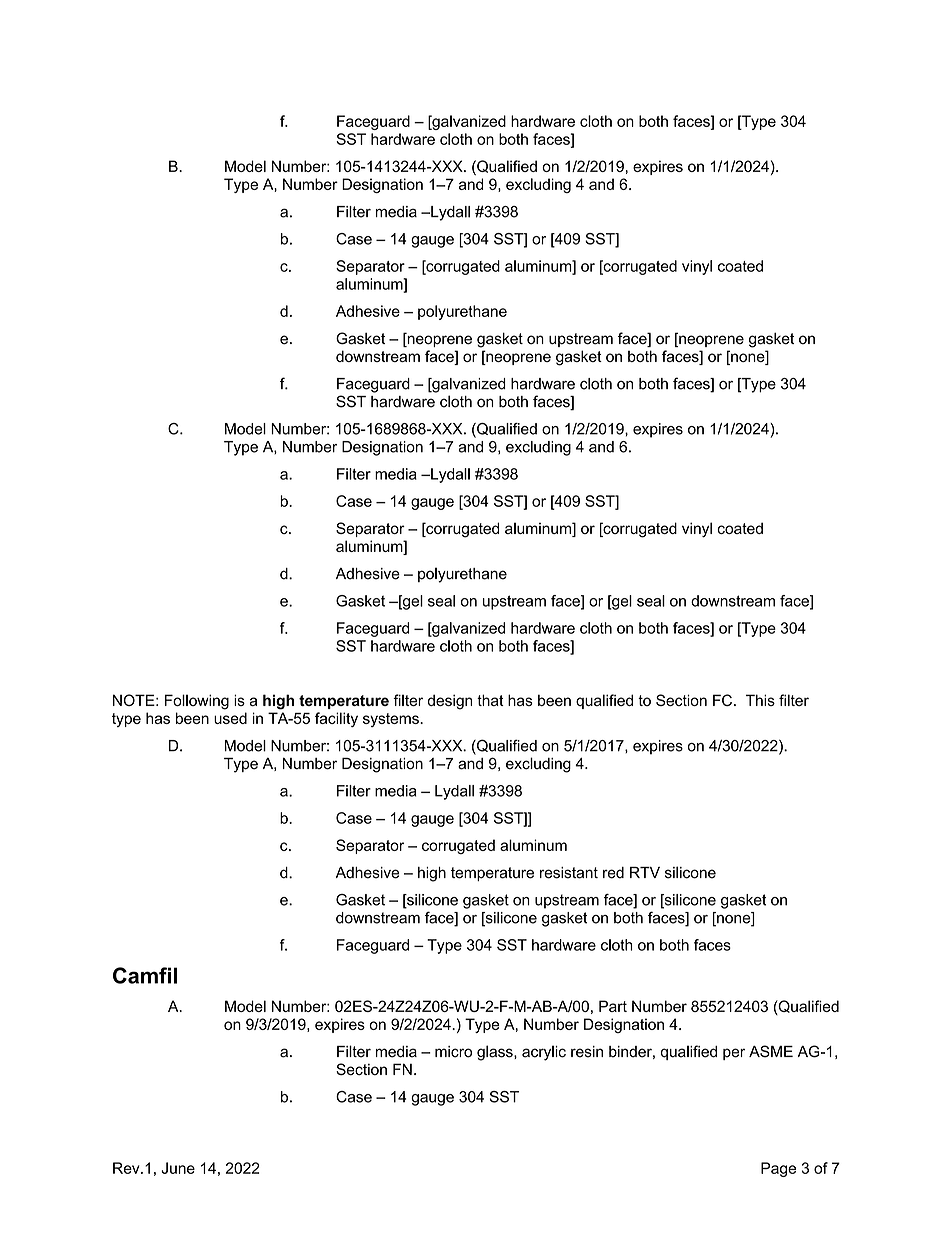 The width and height of the screenshot is (952, 1233). Describe the element at coordinates (178, 1168) in the screenshot. I see `June` at that location.
